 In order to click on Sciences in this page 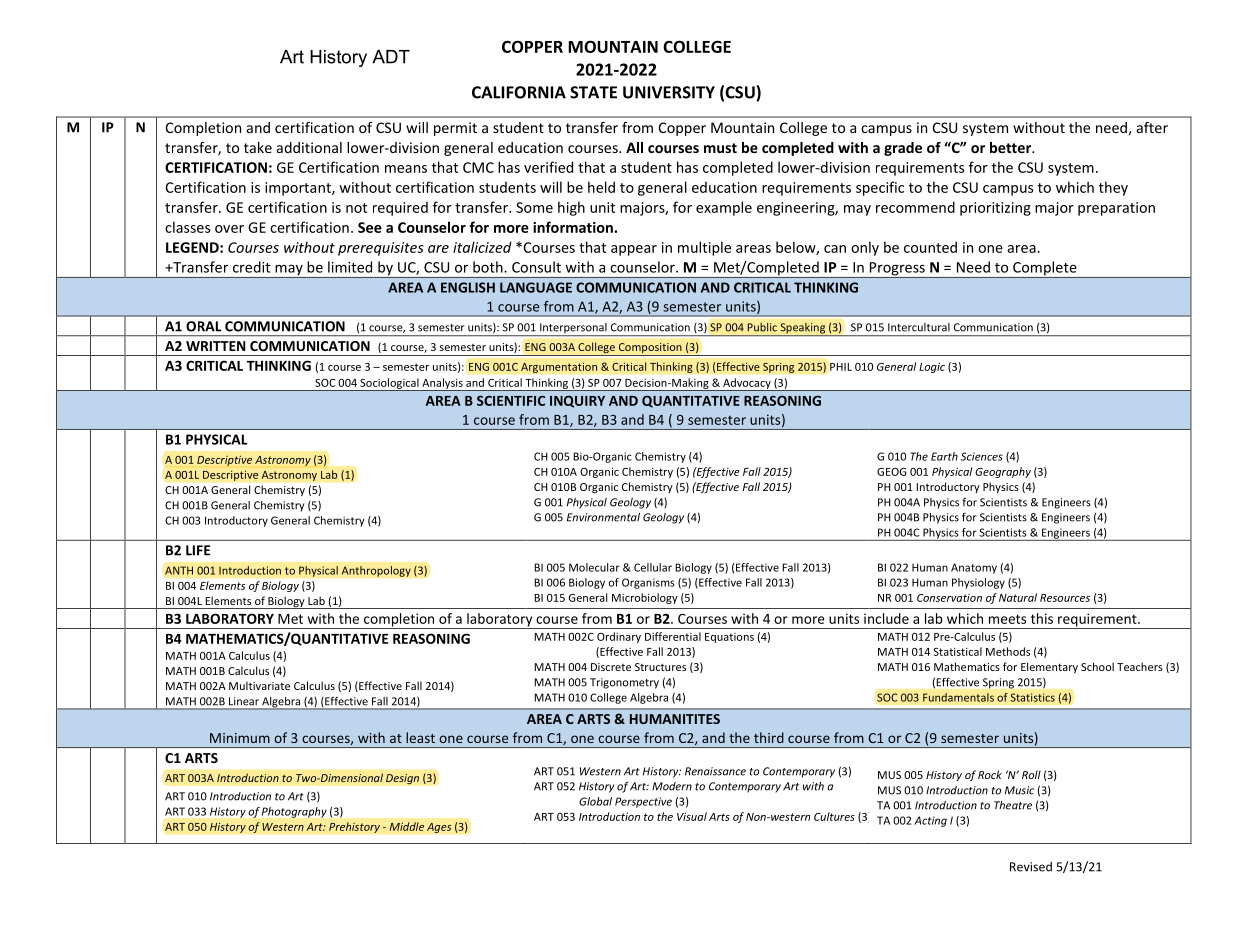, I will do `click(982, 456)`.
